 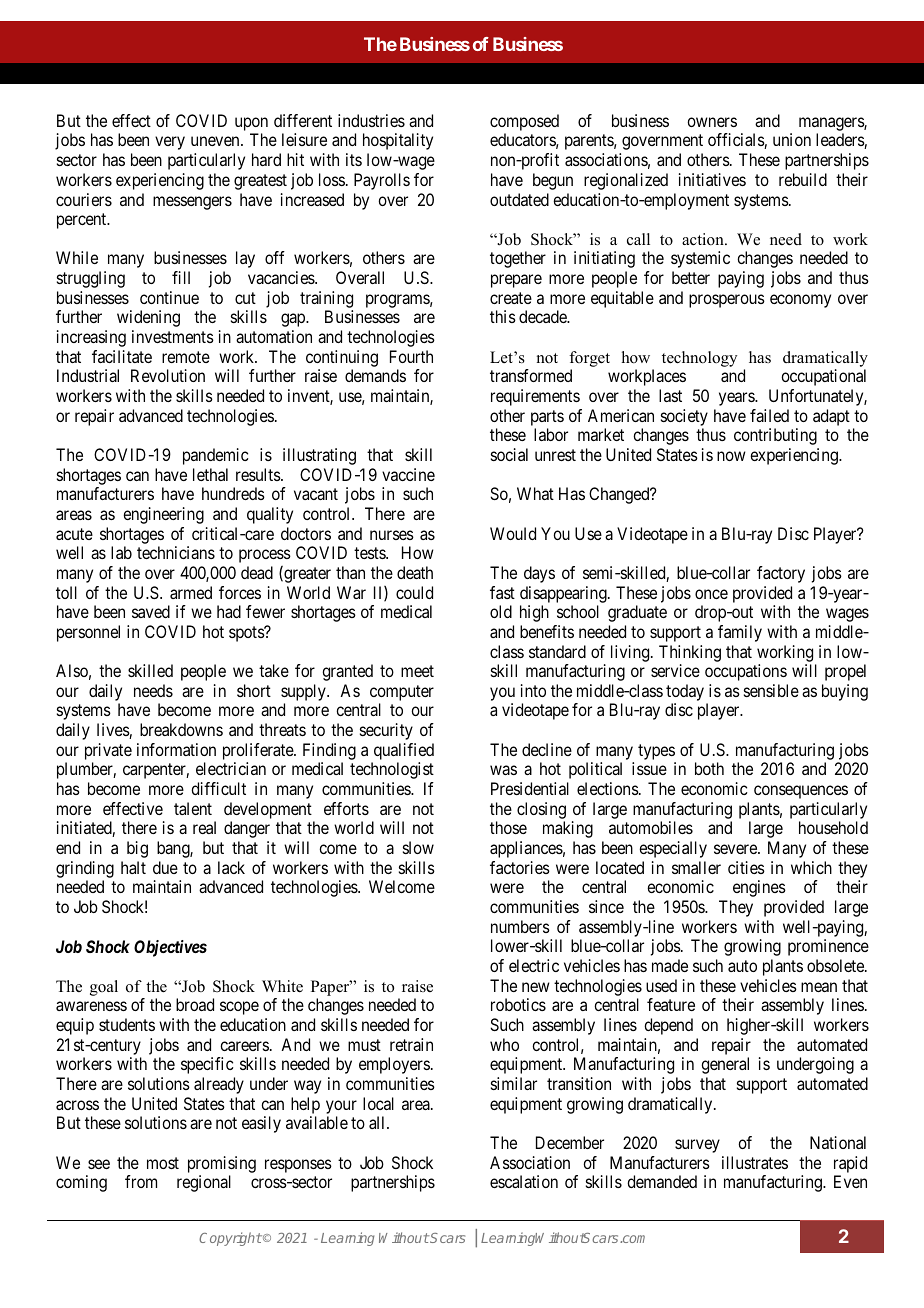 I want to click on escalation, so click(x=524, y=1181).
